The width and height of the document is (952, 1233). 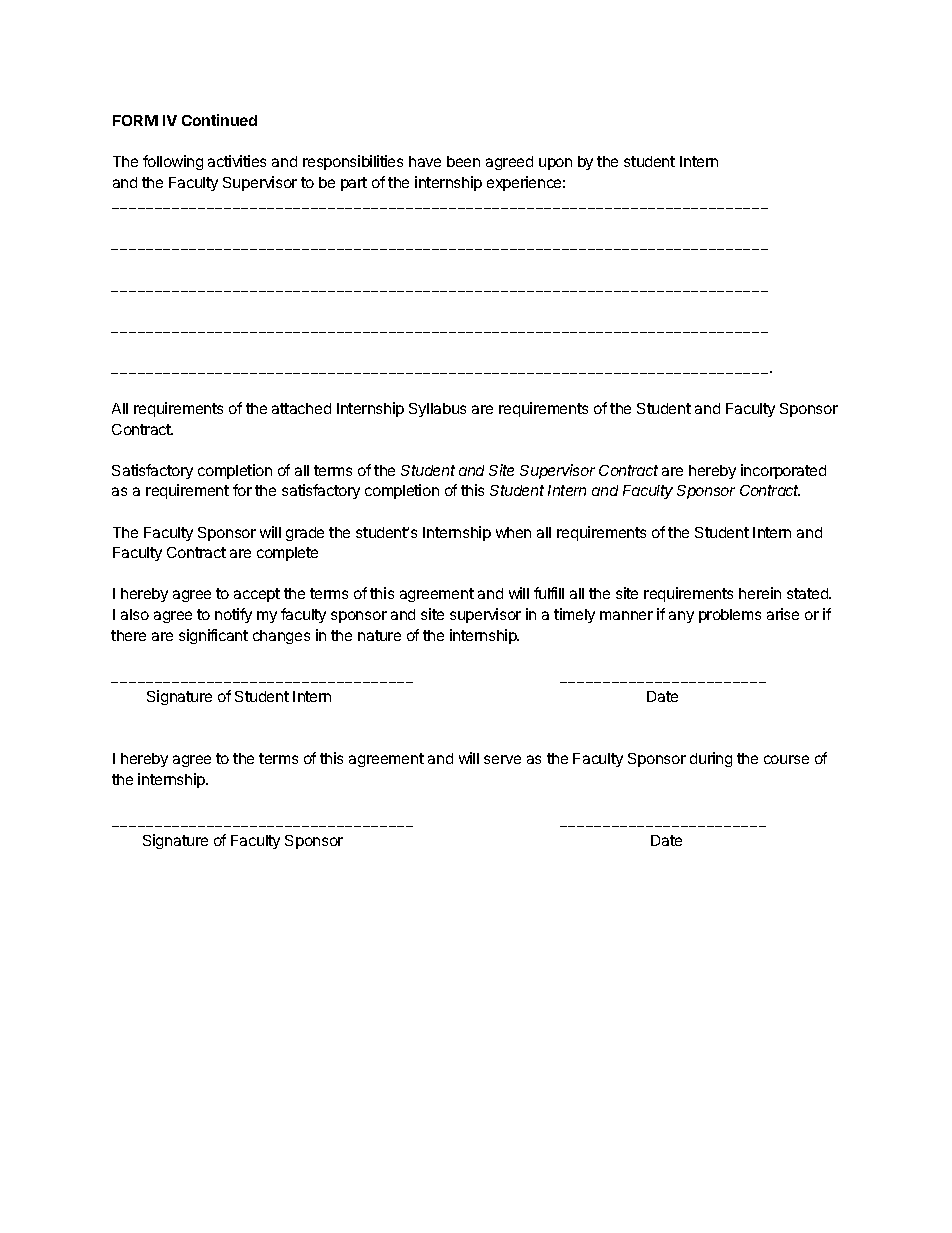 What do you see at coordinates (219, 120) in the document?
I see `Continued` at bounding box center [219, 120].
